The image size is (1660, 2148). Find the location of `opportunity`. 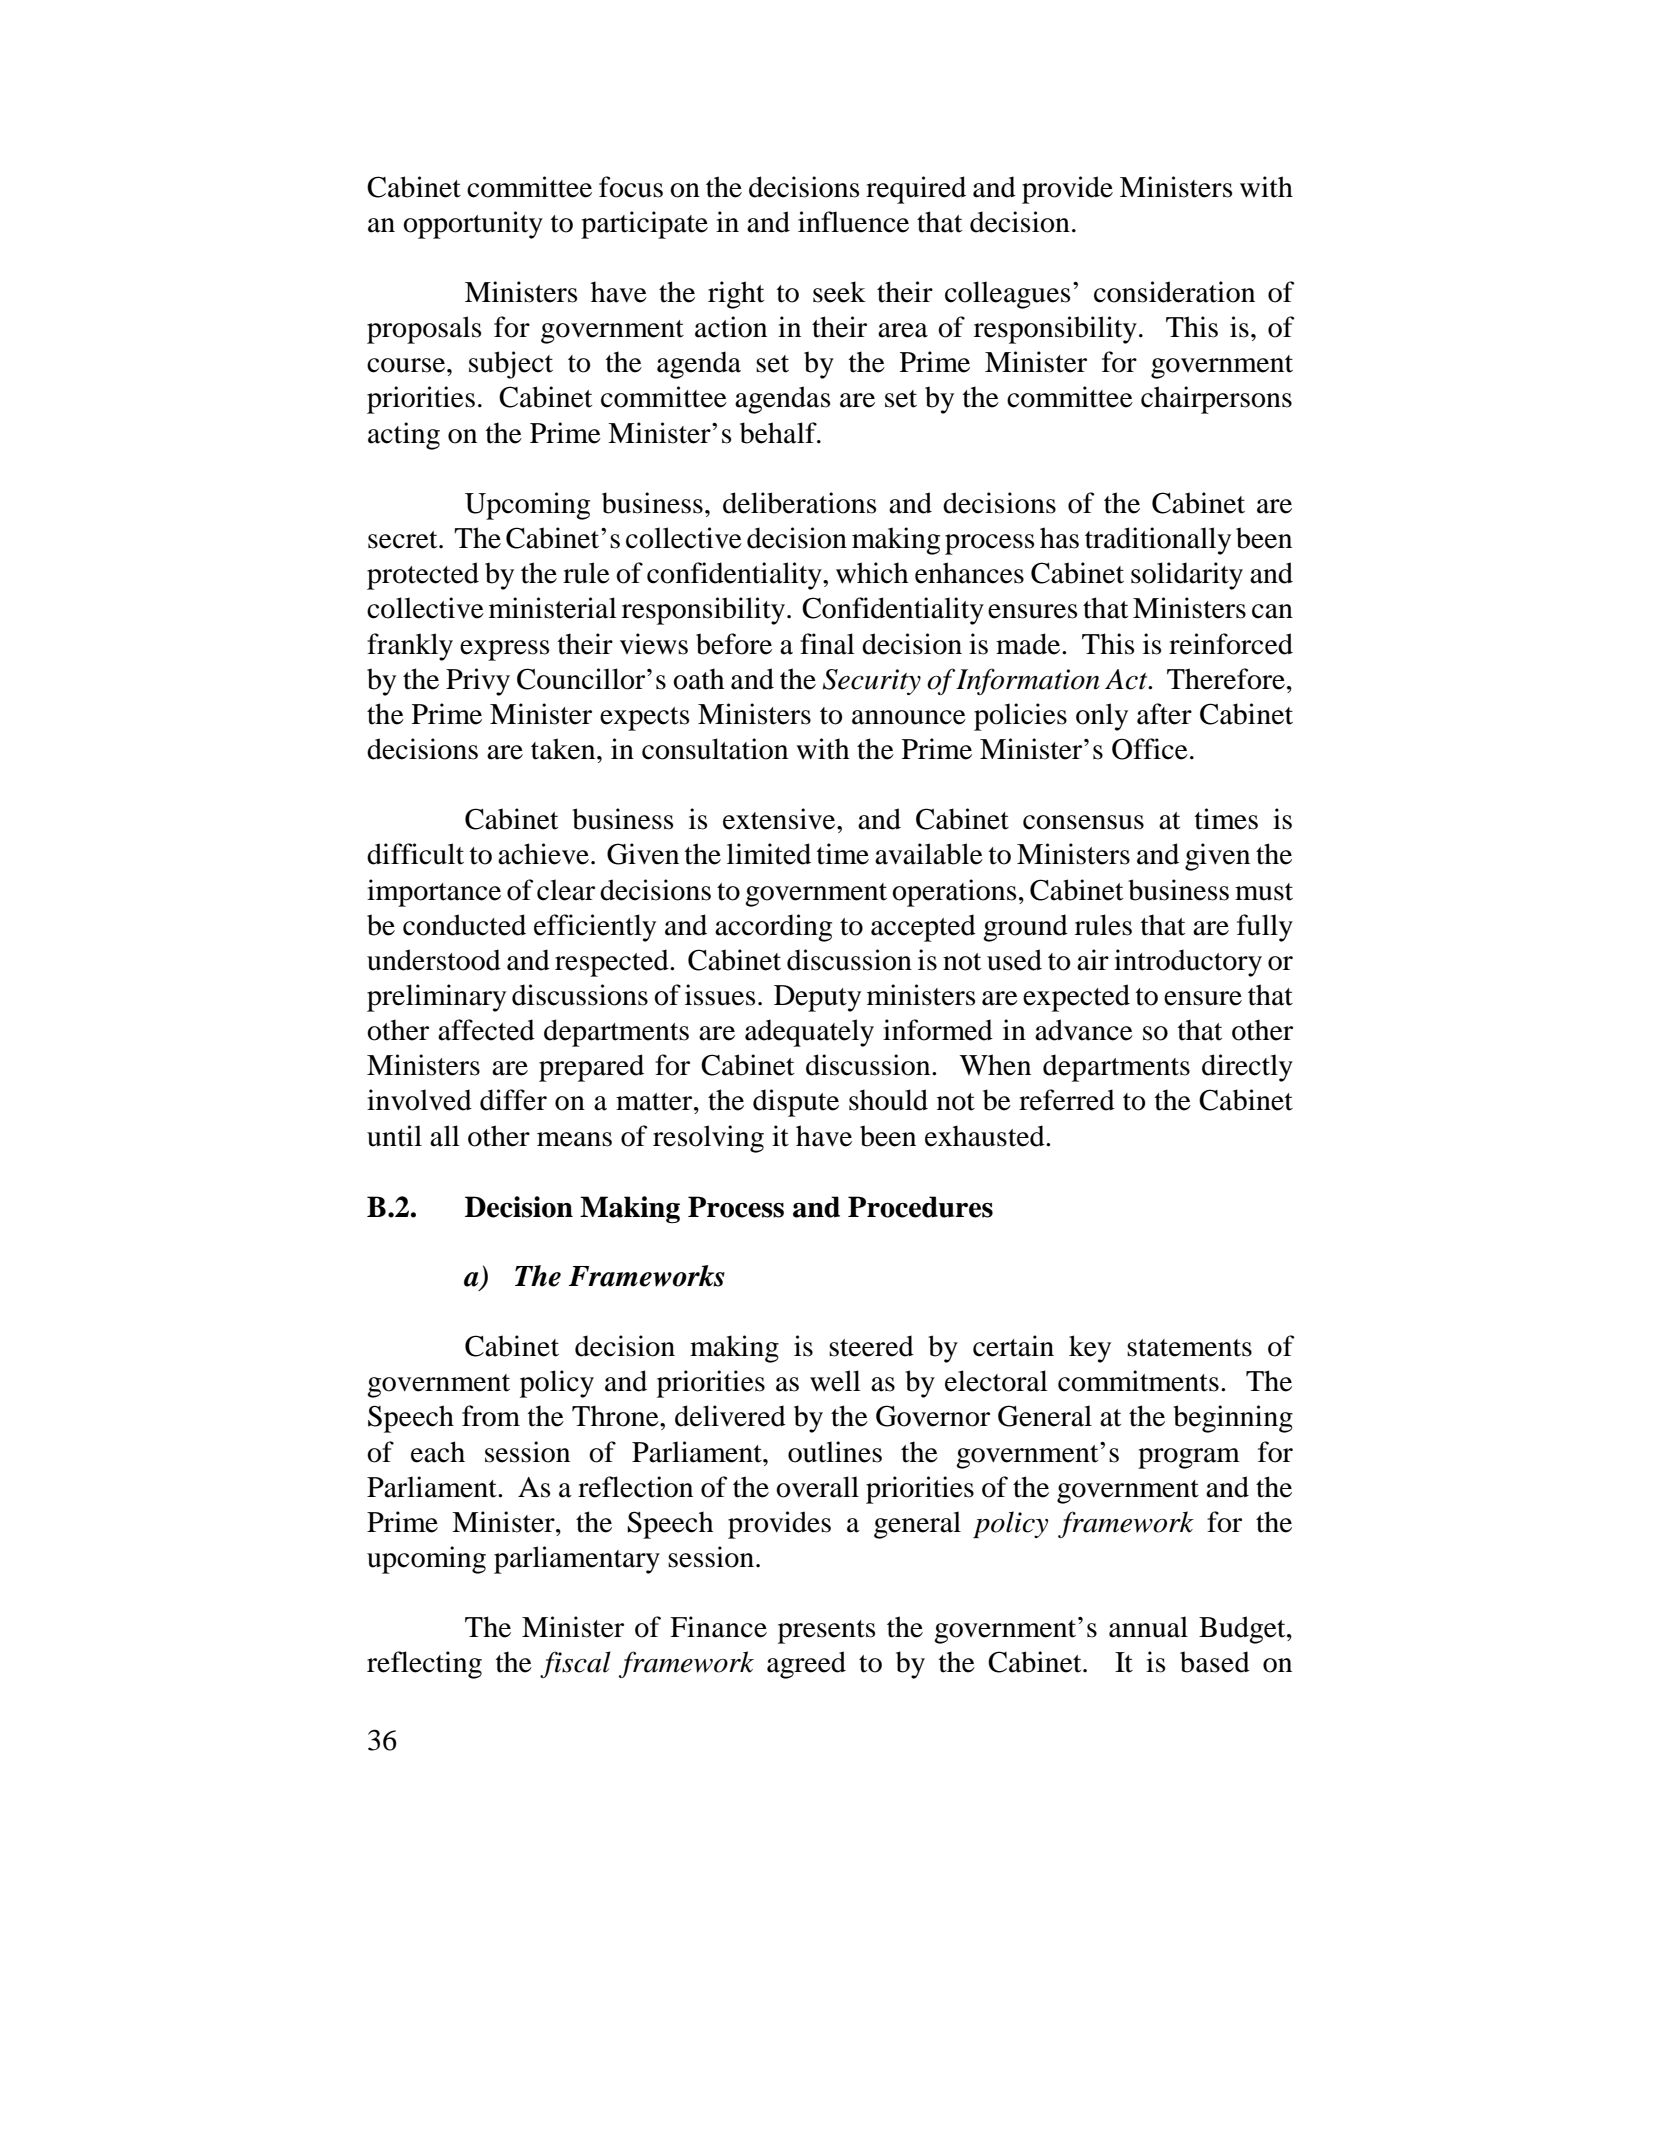

opportunity is located at coordinates (473, 225).
